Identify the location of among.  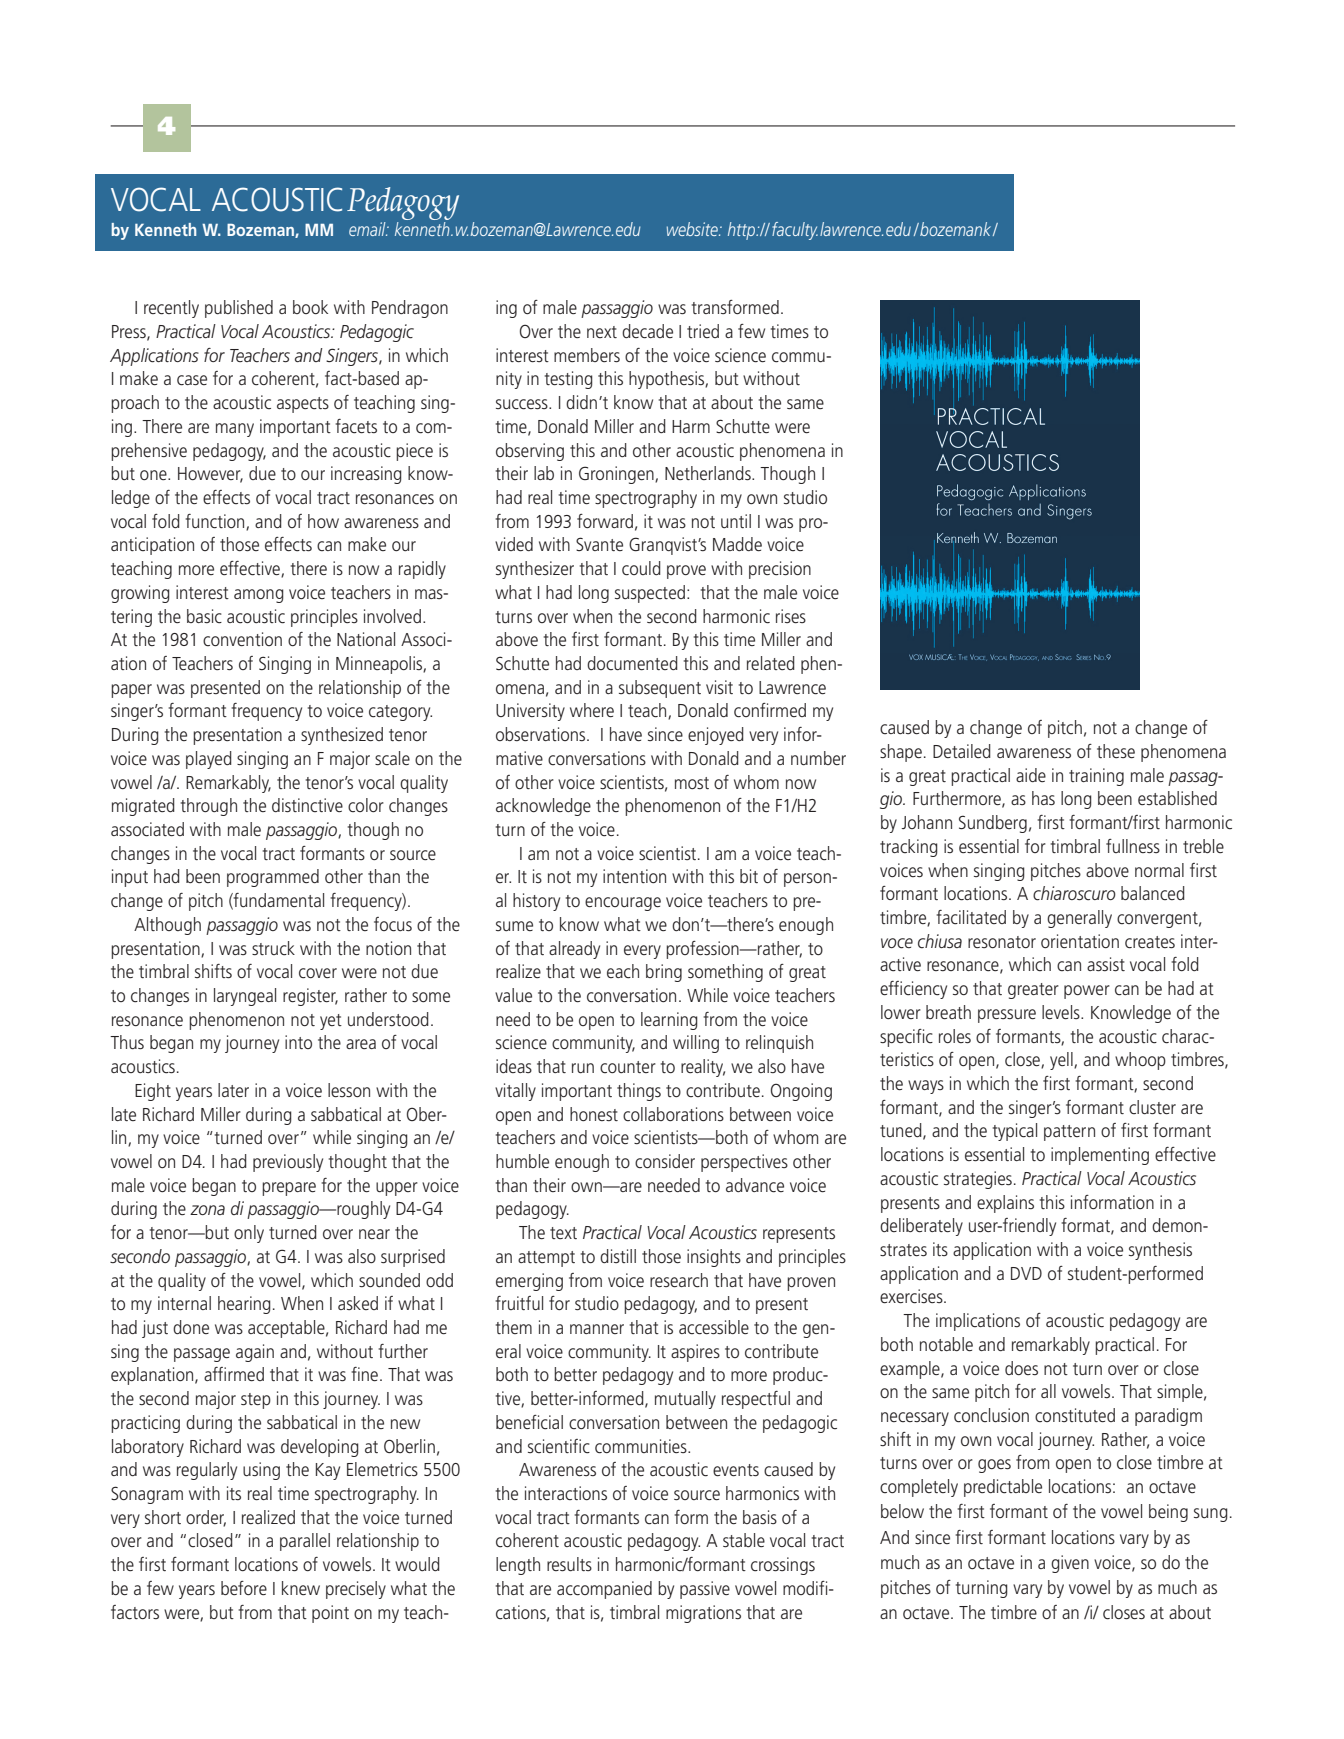
(259, 596).
